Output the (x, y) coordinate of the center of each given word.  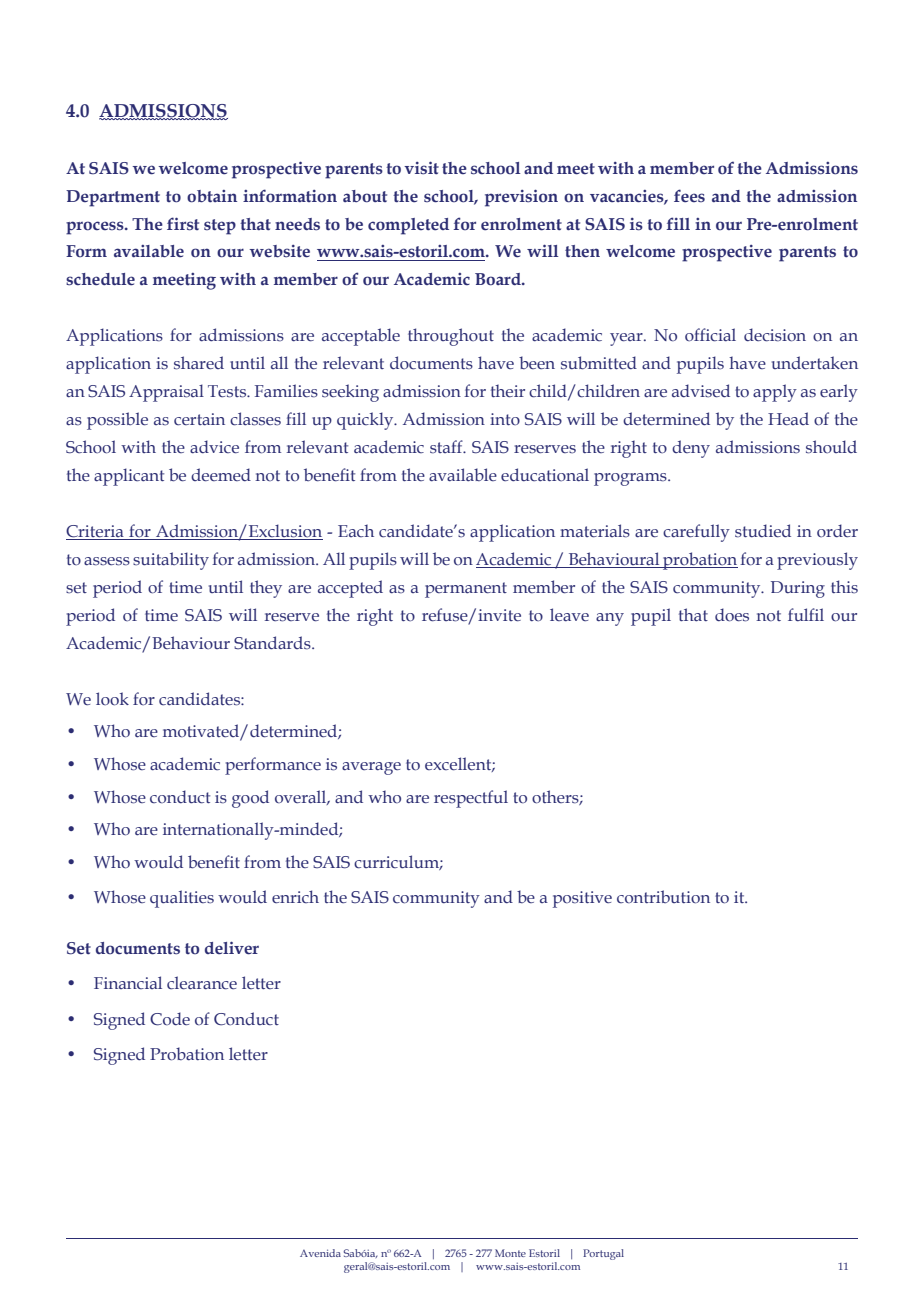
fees (689, 196)
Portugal (603, 1254)
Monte (510, 1253)
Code (170, 1019)
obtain (212, 196)
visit (421, 168)
